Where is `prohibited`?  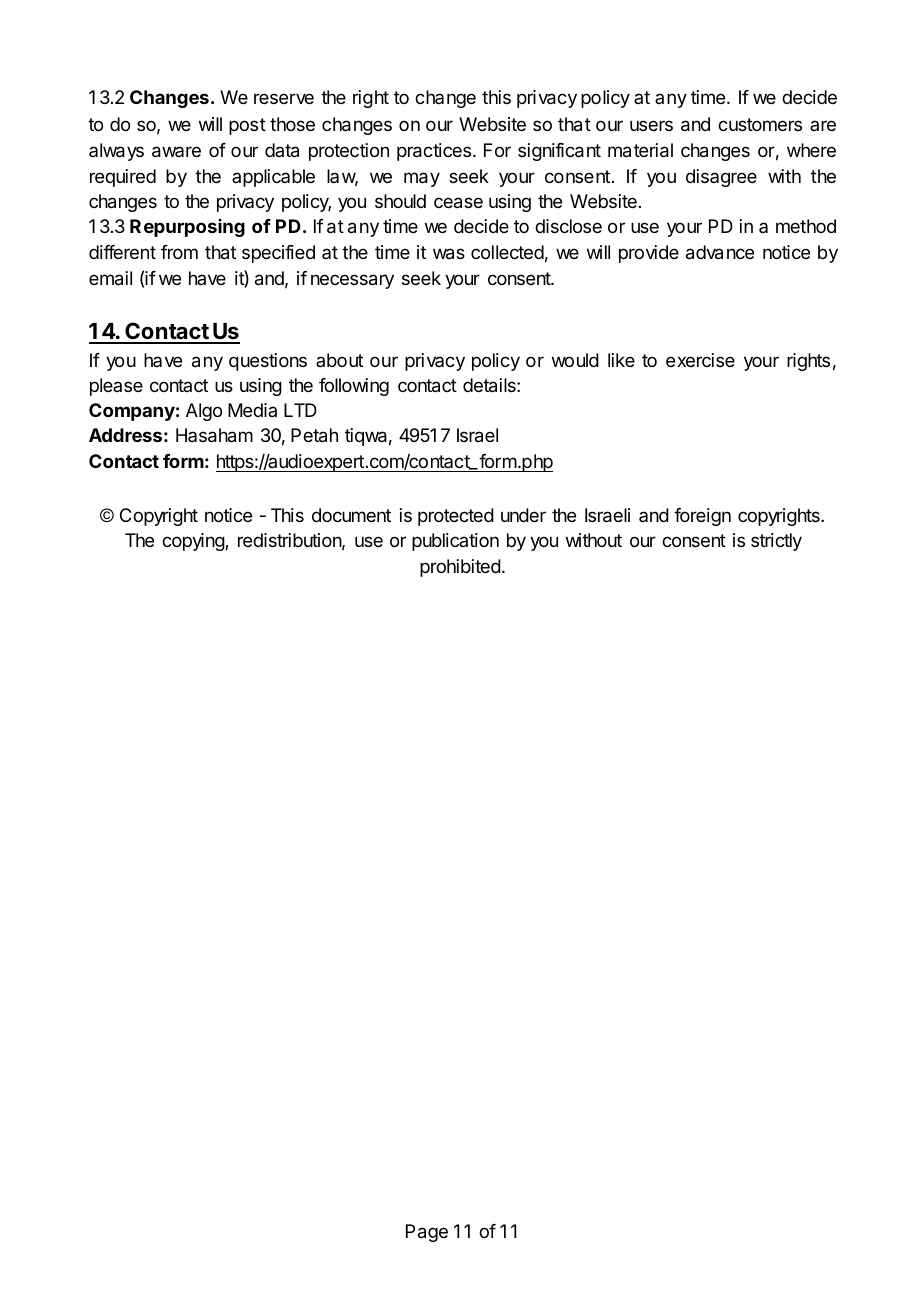
prohibited is located at coordinates (460, 568).
